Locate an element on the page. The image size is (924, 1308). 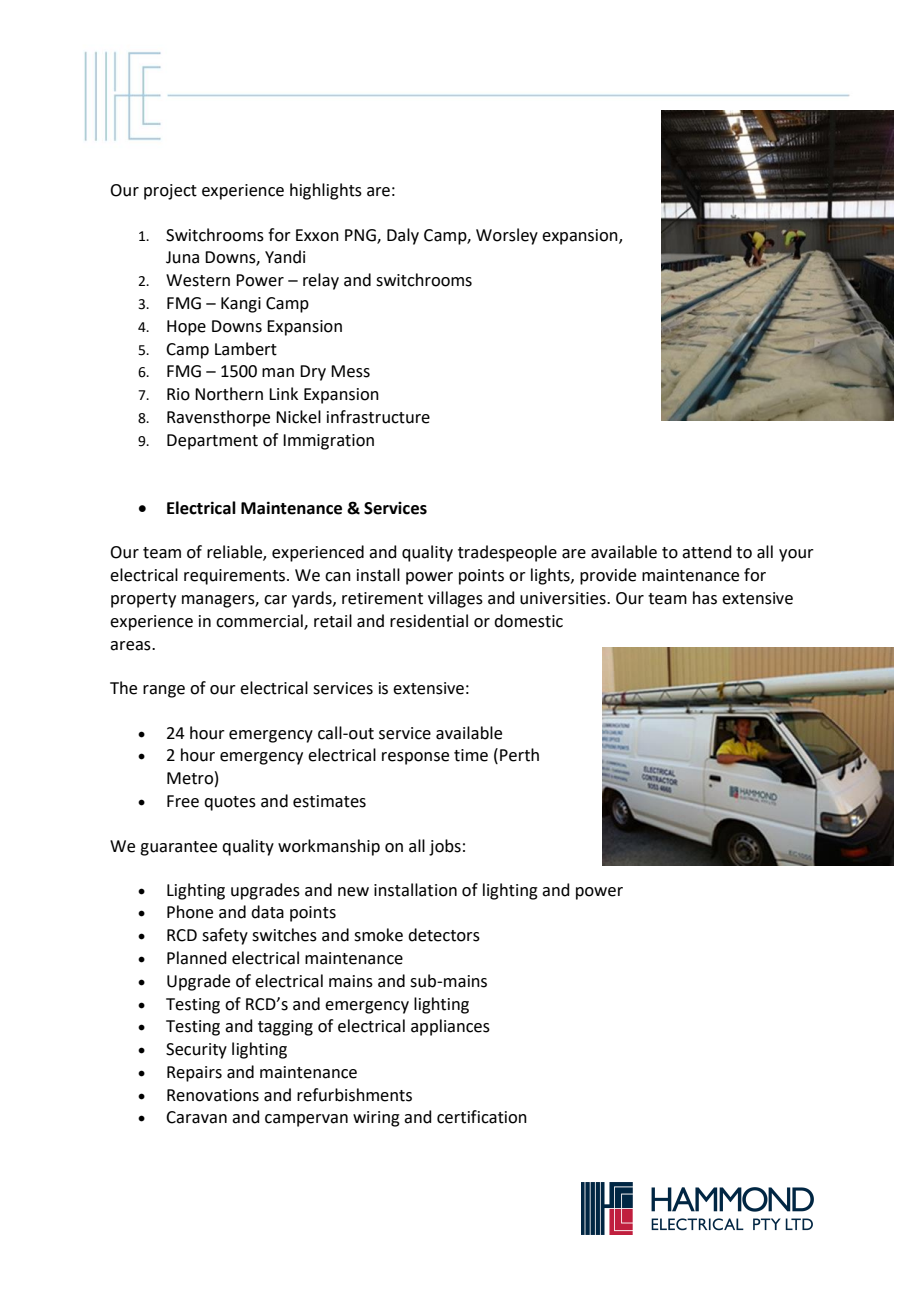
Phone is located at coordinates (190, 912).
